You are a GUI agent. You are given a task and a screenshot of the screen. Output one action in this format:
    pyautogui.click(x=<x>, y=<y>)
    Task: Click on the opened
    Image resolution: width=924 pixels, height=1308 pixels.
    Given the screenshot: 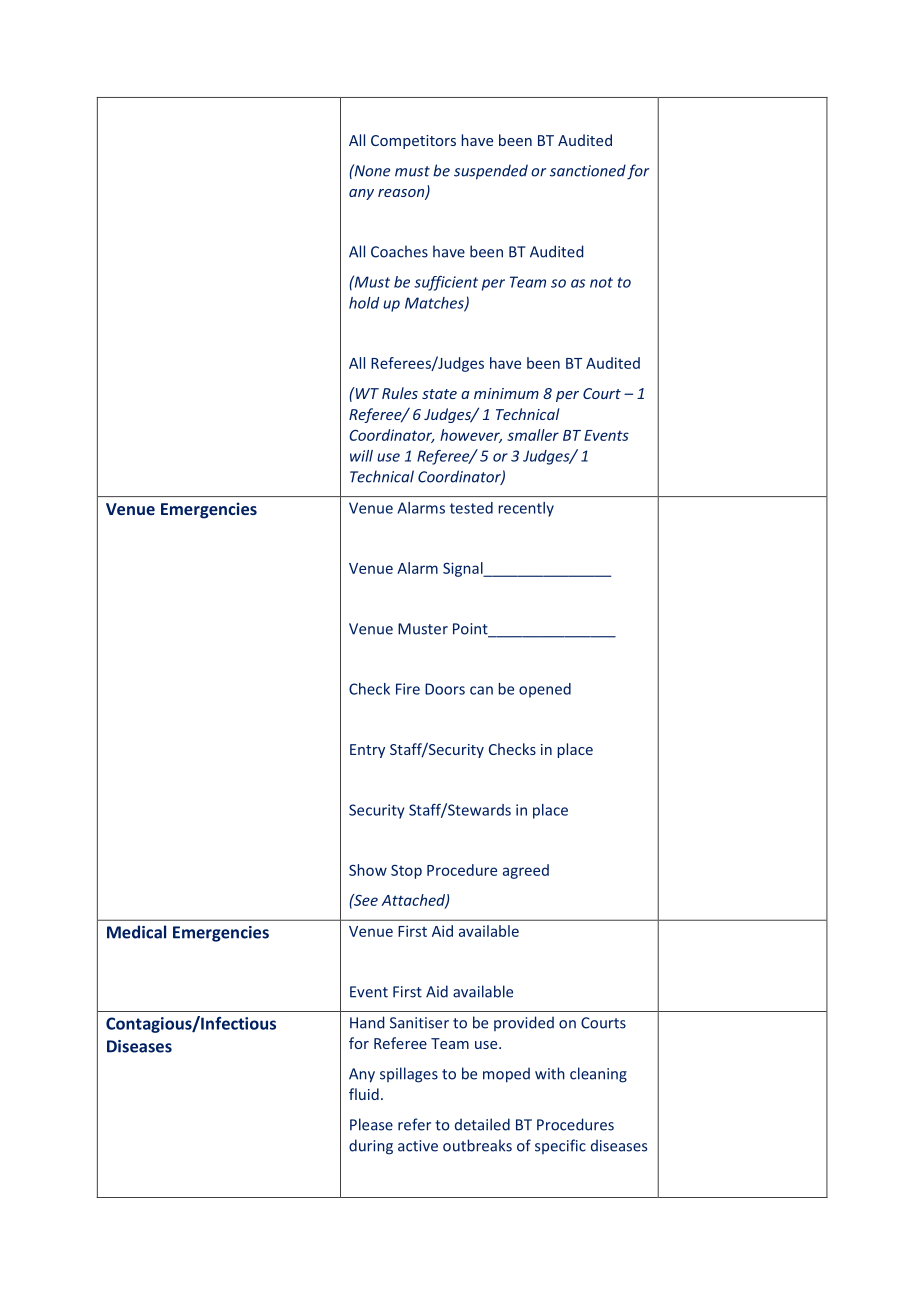 What is the action you would take?
    pyautogui.click(x=545, y=690)
